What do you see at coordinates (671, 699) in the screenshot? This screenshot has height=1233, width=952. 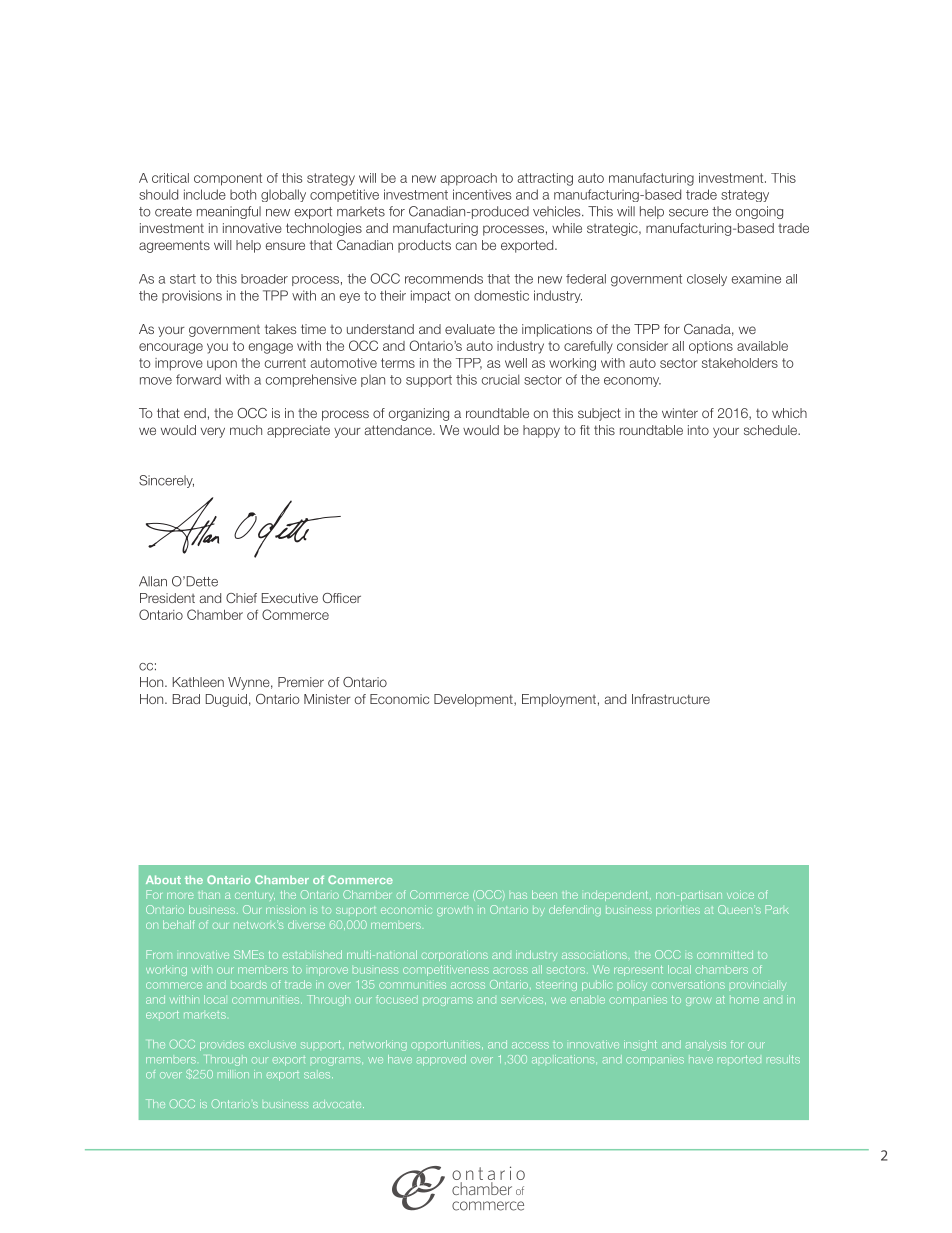 I see `Infrastructure` at bounding box center [671, 699].
